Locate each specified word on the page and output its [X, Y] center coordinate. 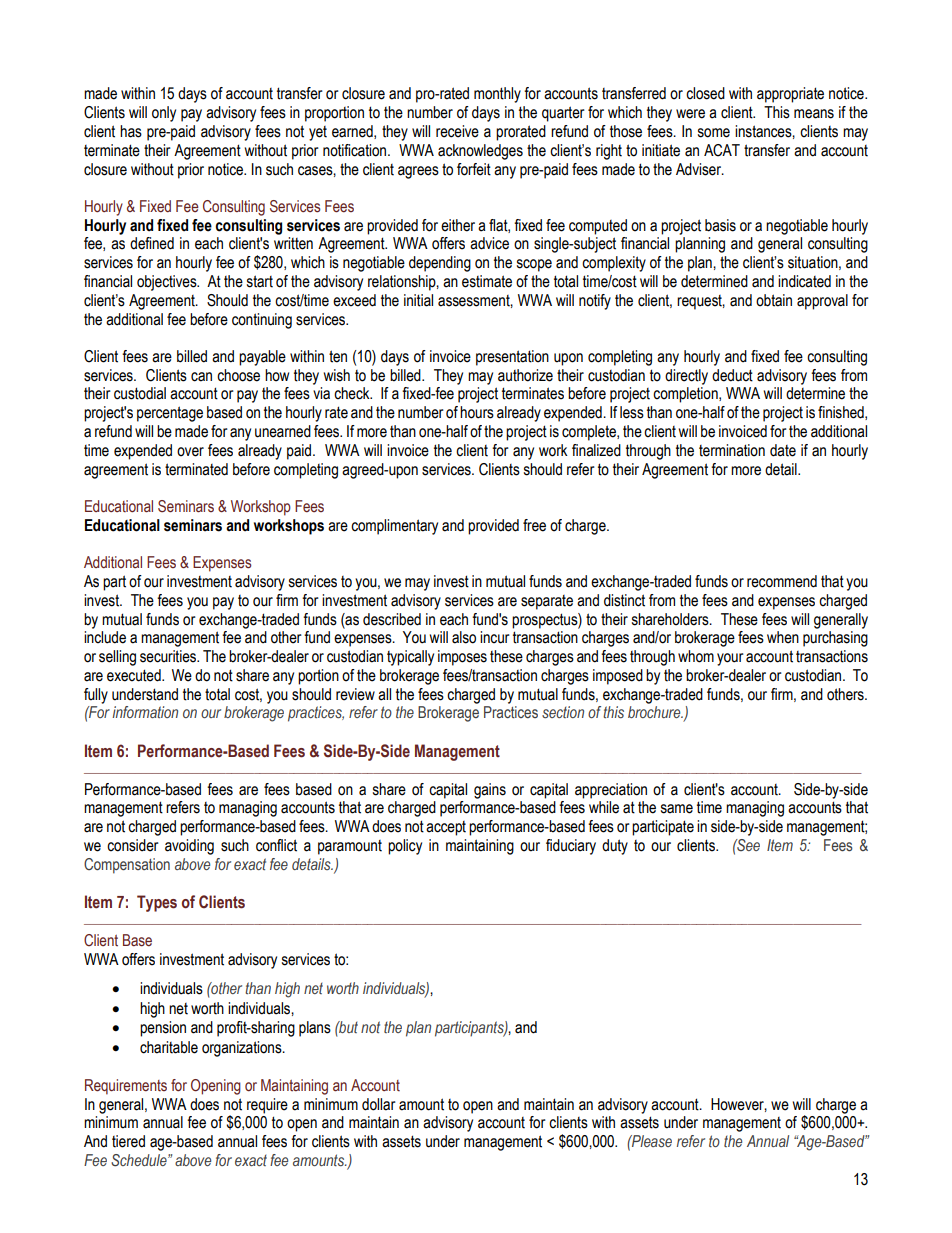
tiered [128, 1141]
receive [457, 131]
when [783, 637]
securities [169, 656]
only [164, 114]
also [464, 637]
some [714, 133]
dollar [379, 1104]
